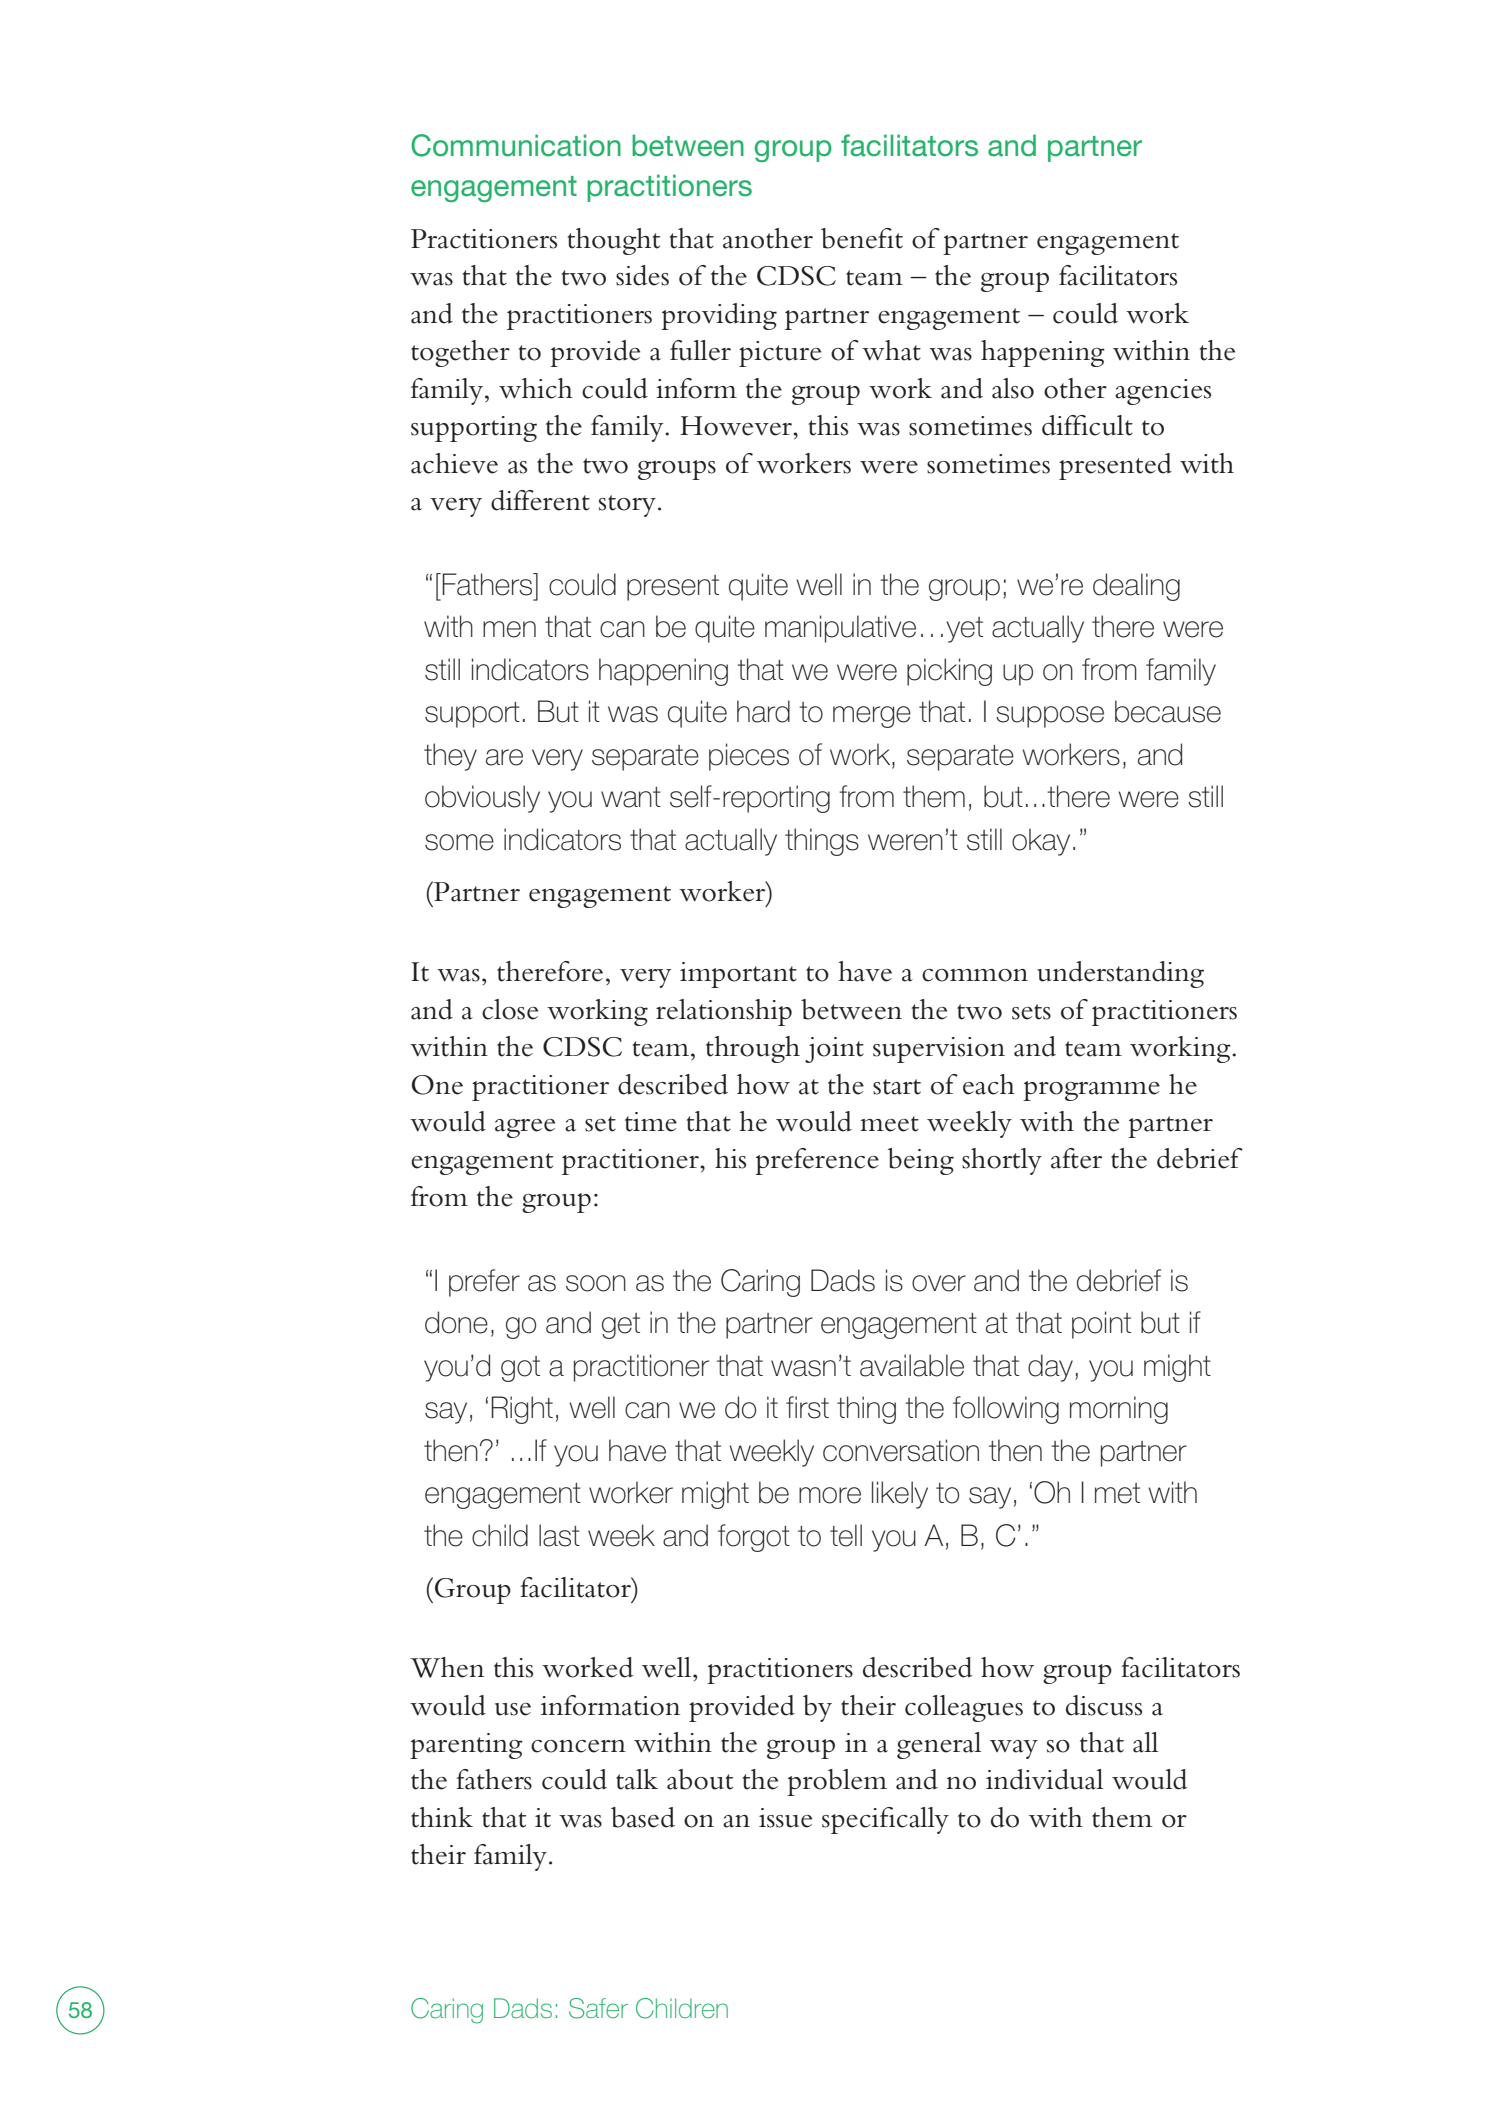  I want to click on also, so click(1013, 388).
